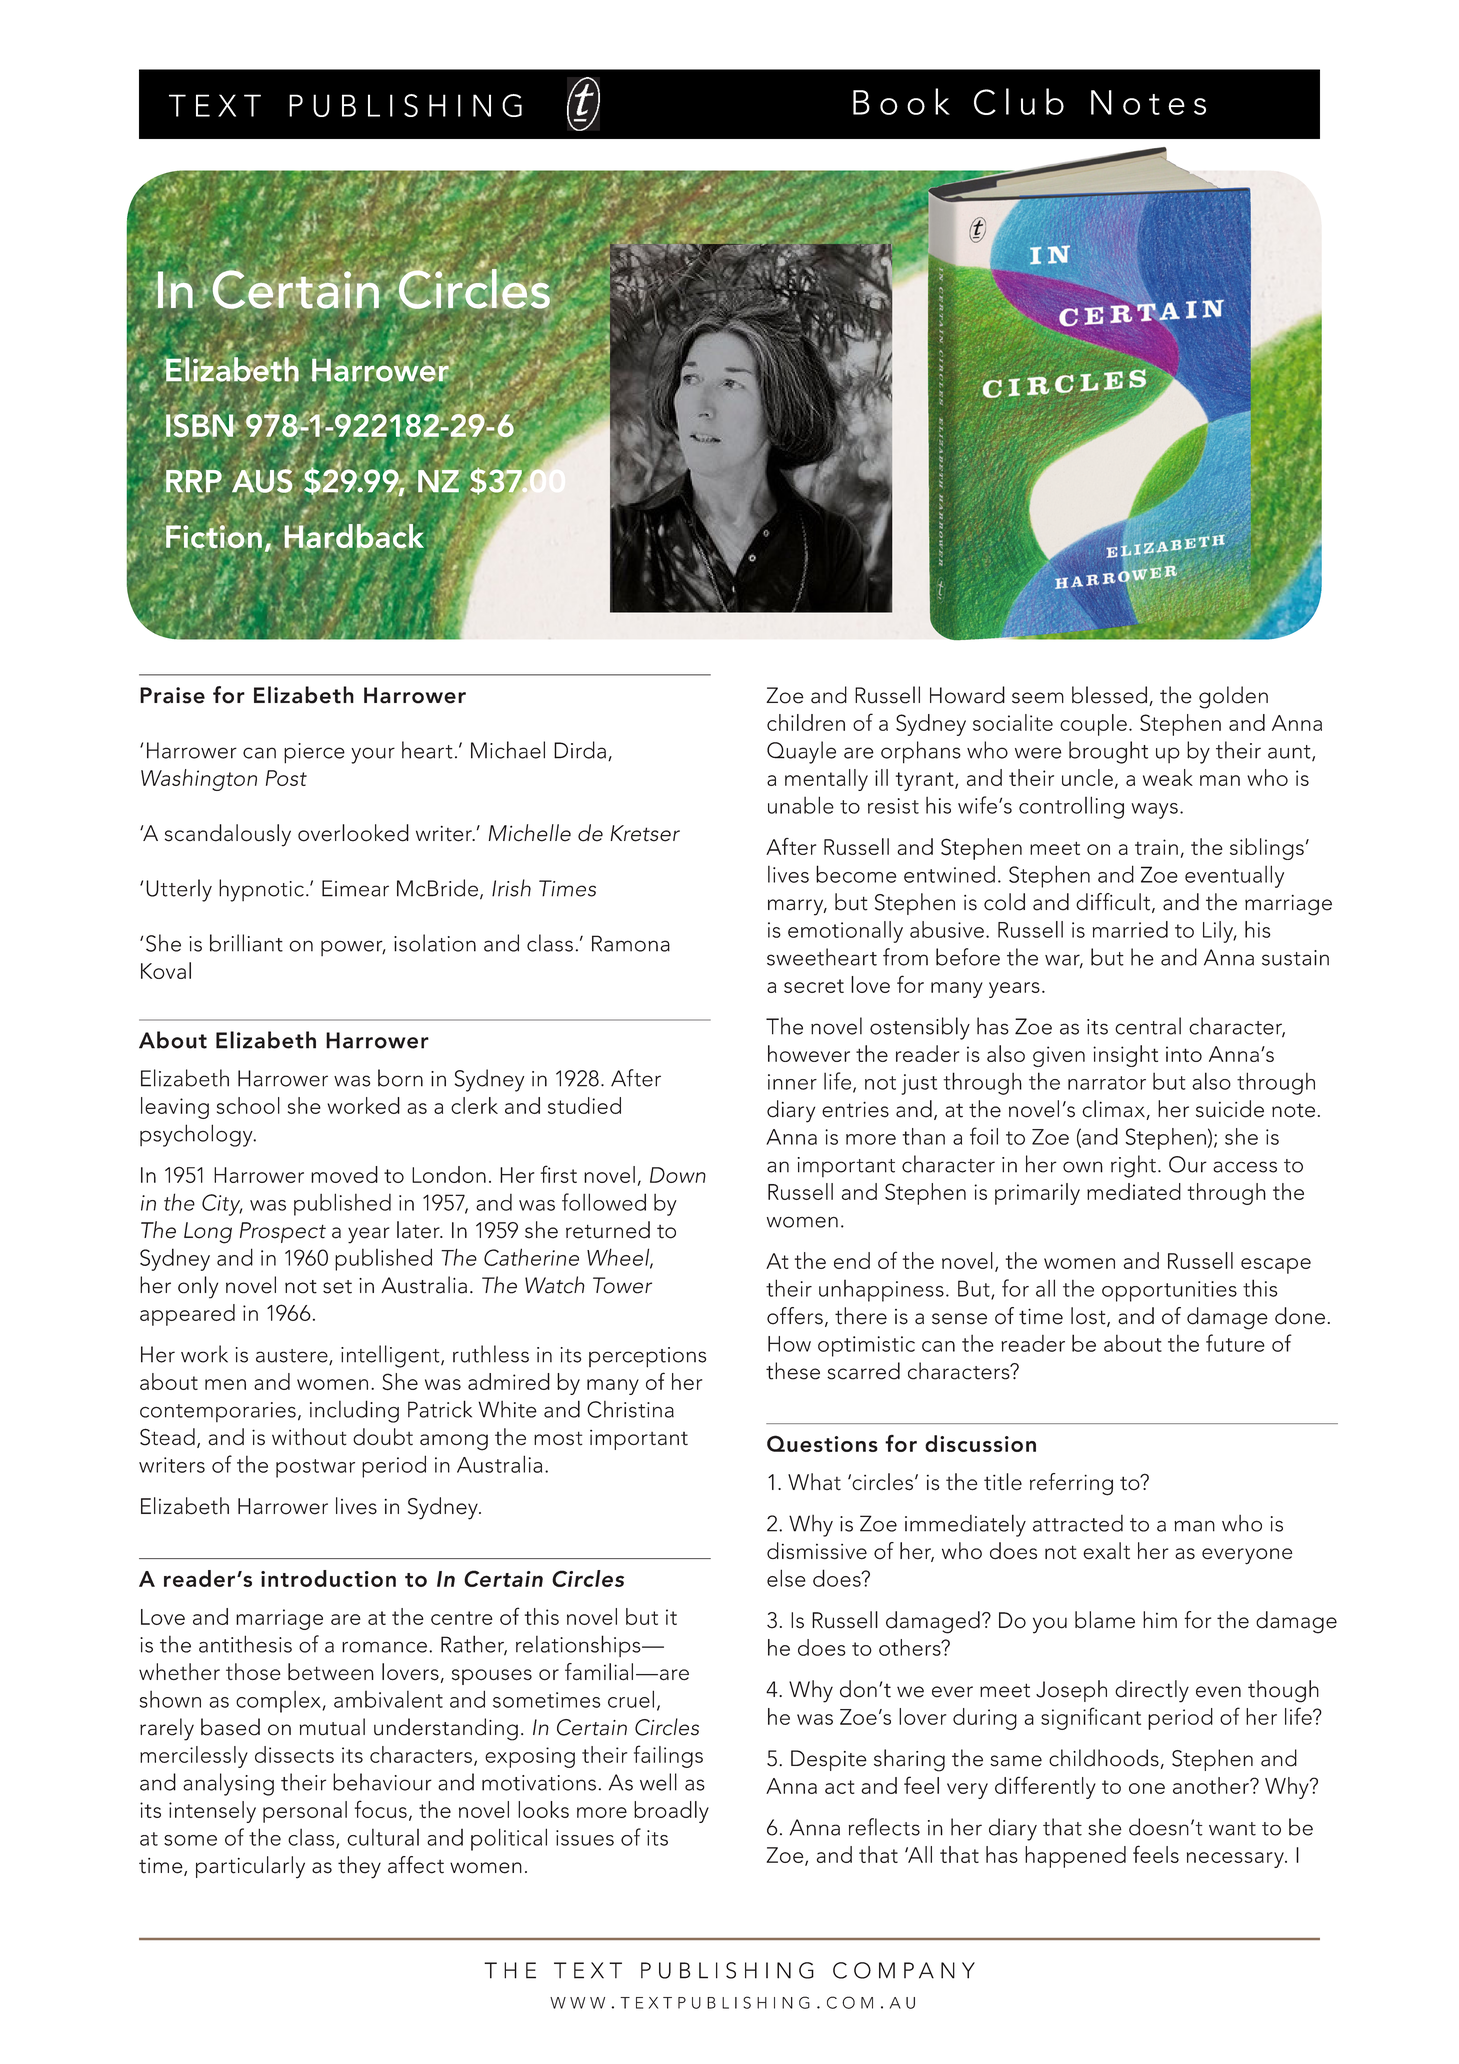  Describe the element at coordinates (354, 536) in the image. I see `Hardback` at that location.
